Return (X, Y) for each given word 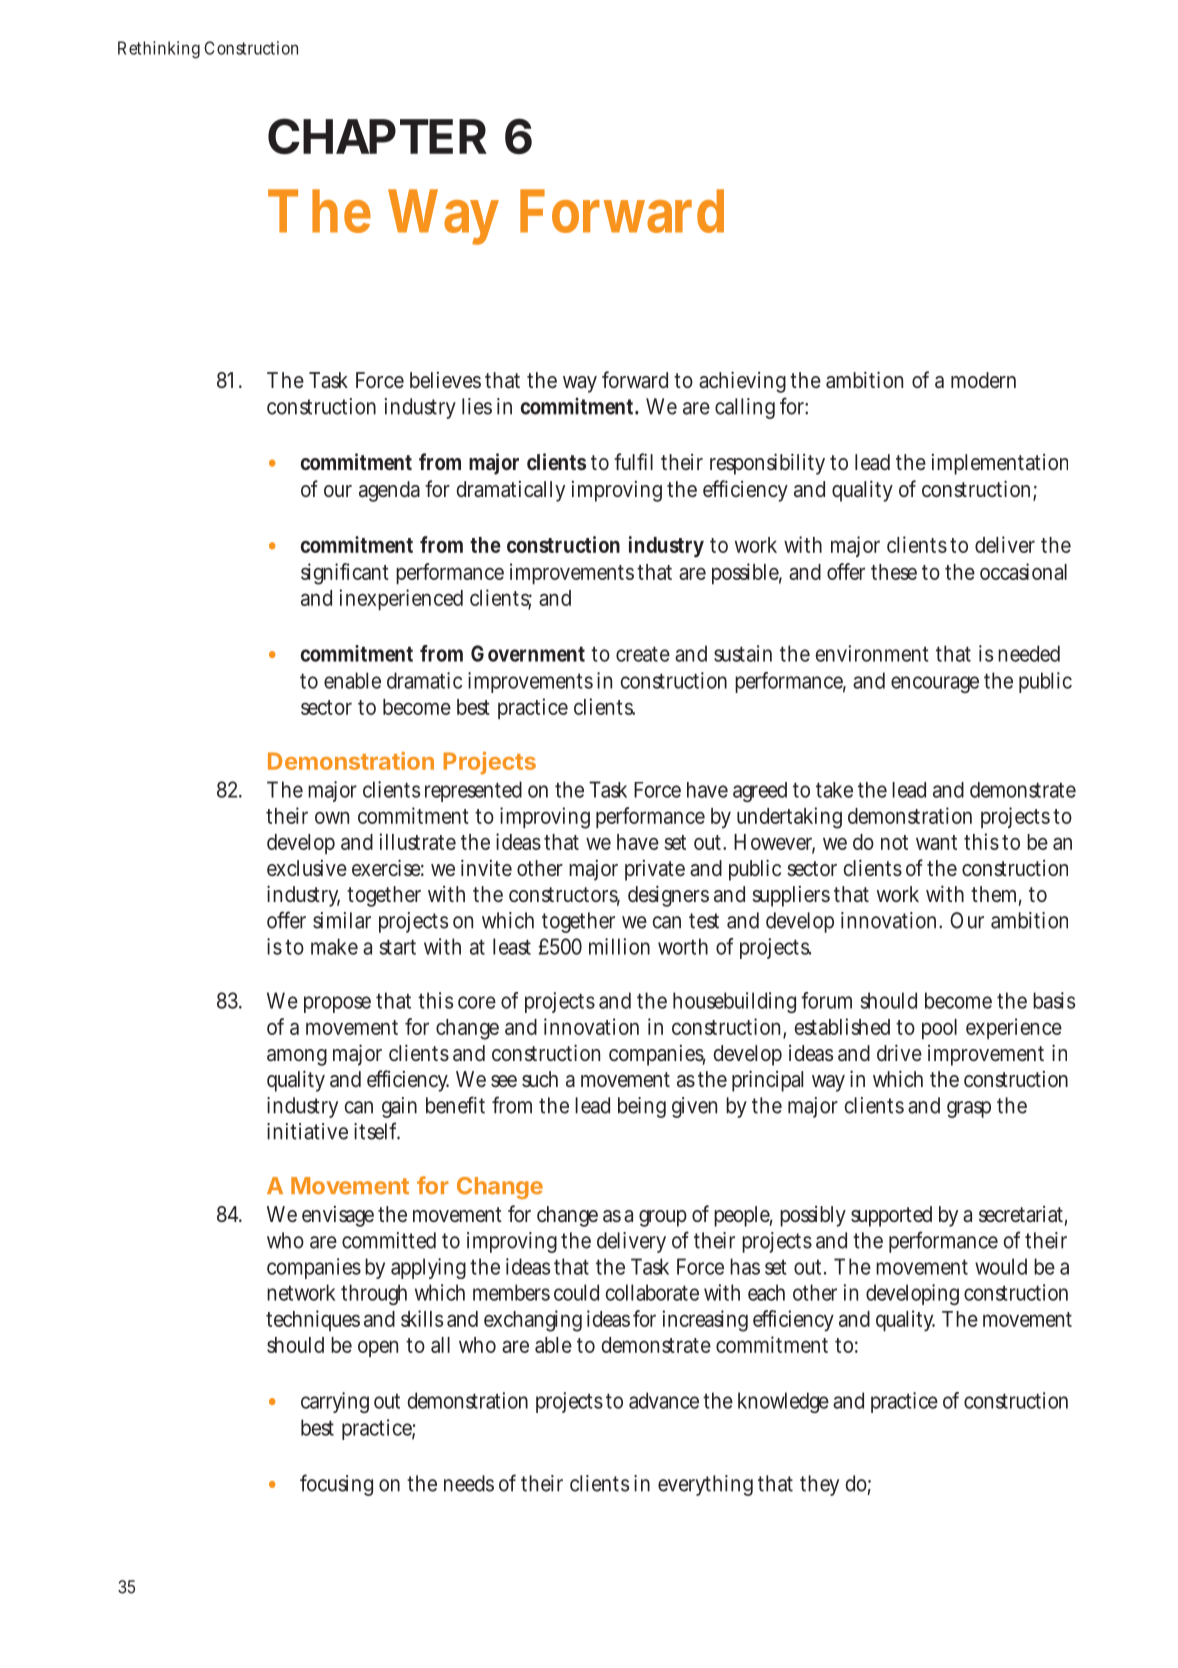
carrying (335, 1402)
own (332, 817)
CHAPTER (377, 136)
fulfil (633, 461)
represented (473, 791)
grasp (969, 1109)
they (819, 1485)
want (936, 842)
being (642, 1107)
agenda (389, 491)
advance (664, 1400)
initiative (307, 1131)
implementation (1000, 464)
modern (983, 380)
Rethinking (159, 50)
